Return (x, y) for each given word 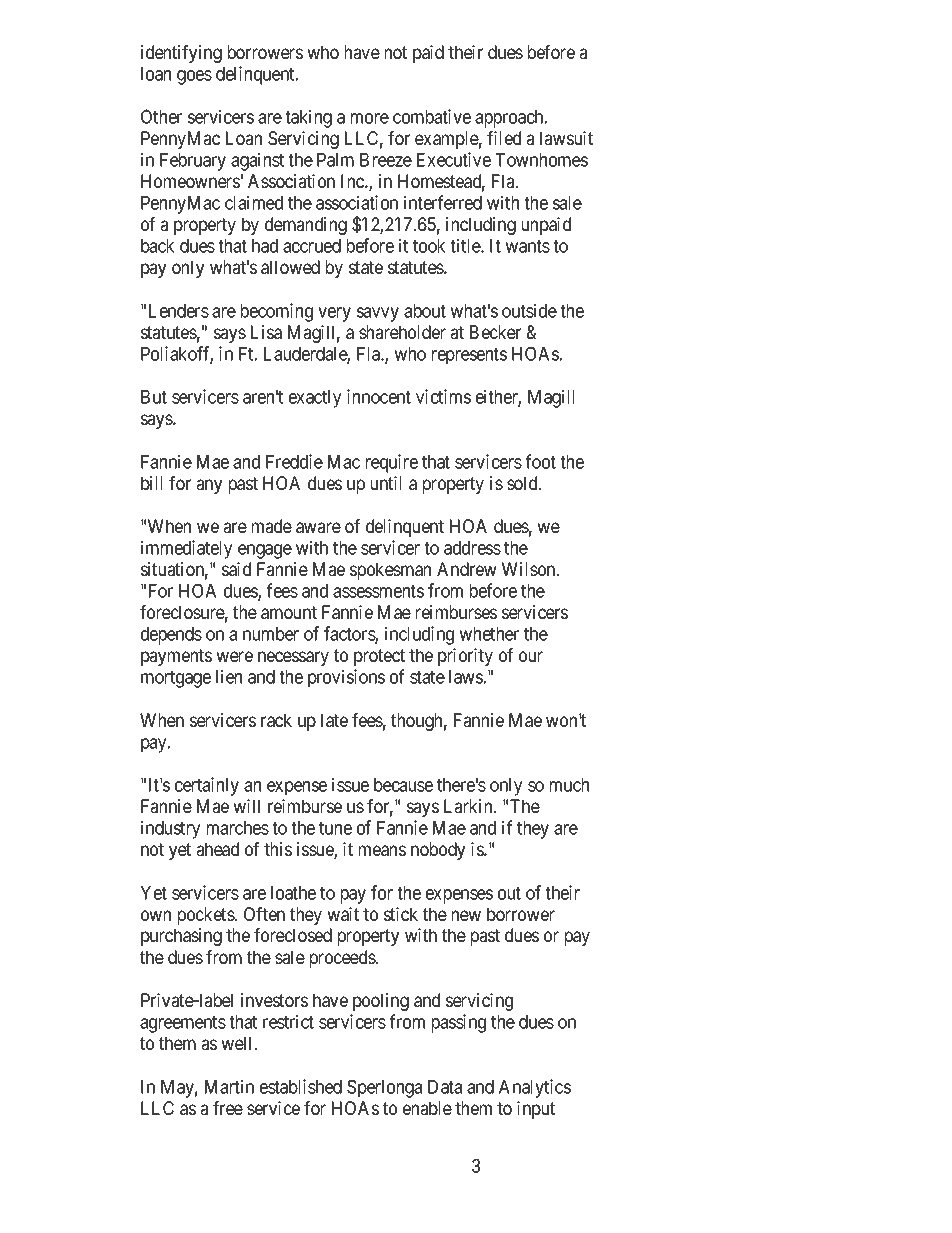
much (569, 785)
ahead (217, 849)
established (301, 1086)
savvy (378, 314)
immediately (186, 549)
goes (194, 77)
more (370, 118)
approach (510, 119)
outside (529, 310)
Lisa (266, 332)
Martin (229, 1086)
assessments (378, 591)
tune (335, 828)
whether (489, 634)
